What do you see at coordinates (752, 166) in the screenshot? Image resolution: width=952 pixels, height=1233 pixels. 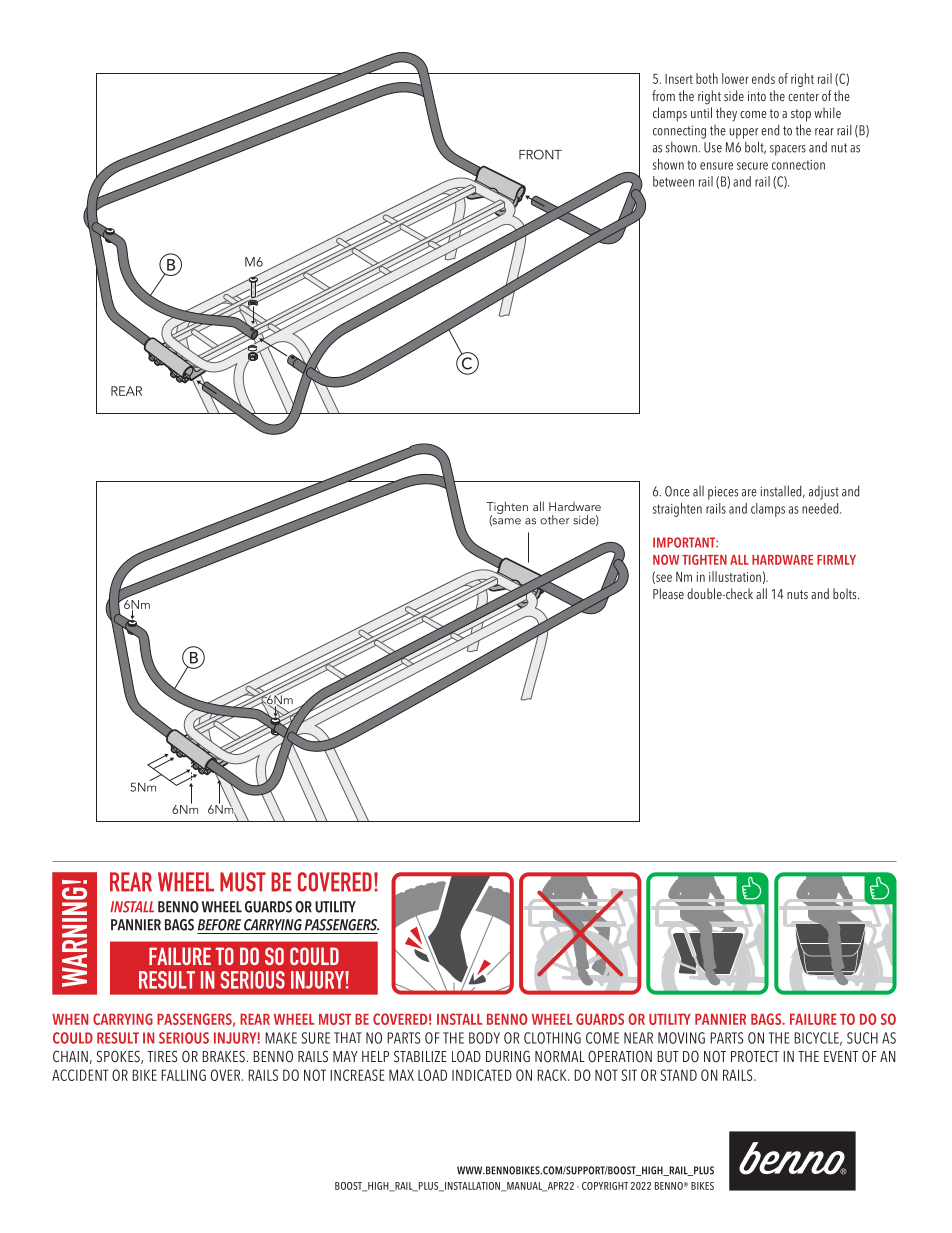 I see `secure` at bounding box center [752, 166].
